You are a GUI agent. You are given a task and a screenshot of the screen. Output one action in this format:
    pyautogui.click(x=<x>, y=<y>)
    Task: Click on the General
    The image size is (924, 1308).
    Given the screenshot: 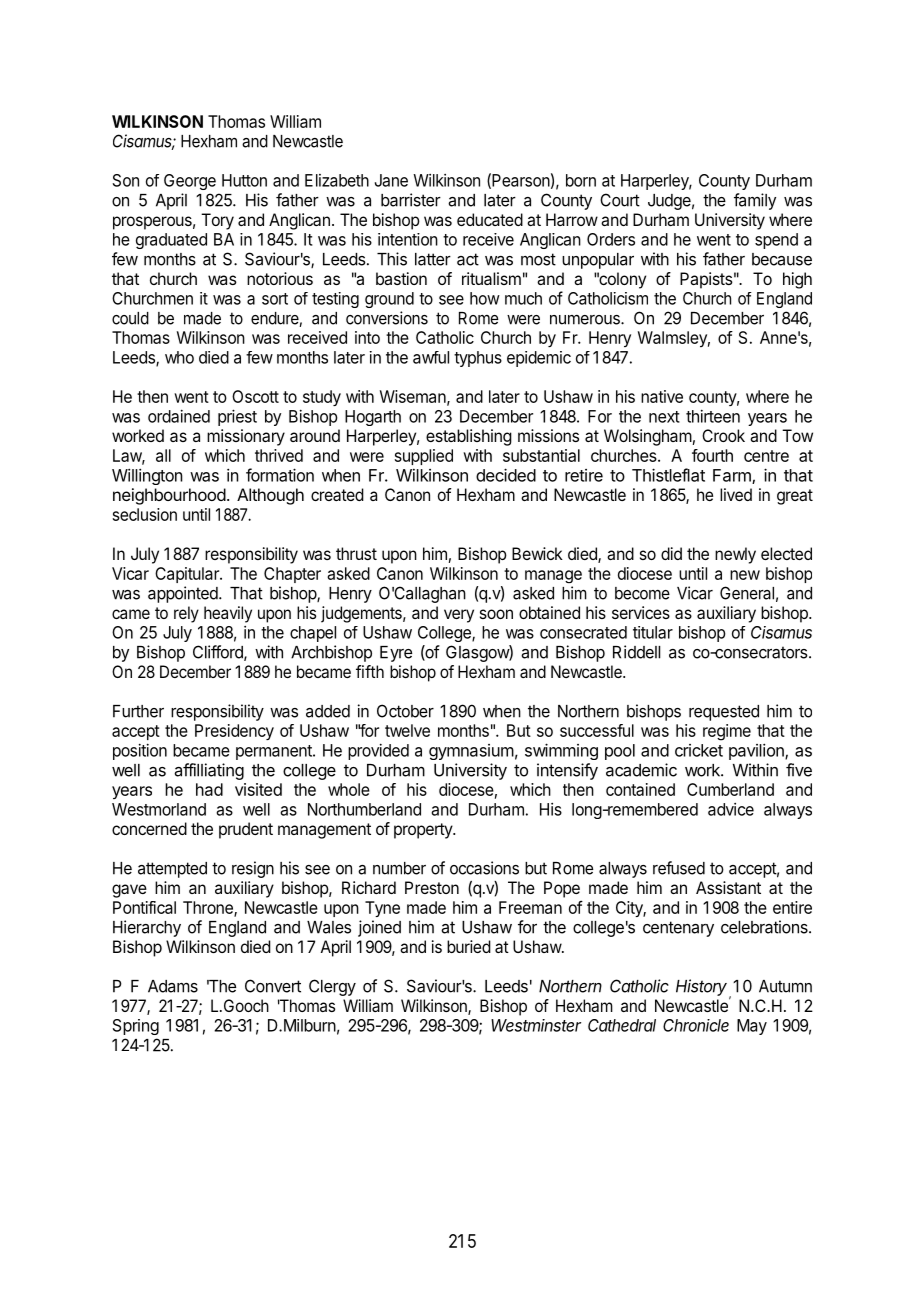 What is the action you would take?
    pyautogui.click(x=747, y=593)
